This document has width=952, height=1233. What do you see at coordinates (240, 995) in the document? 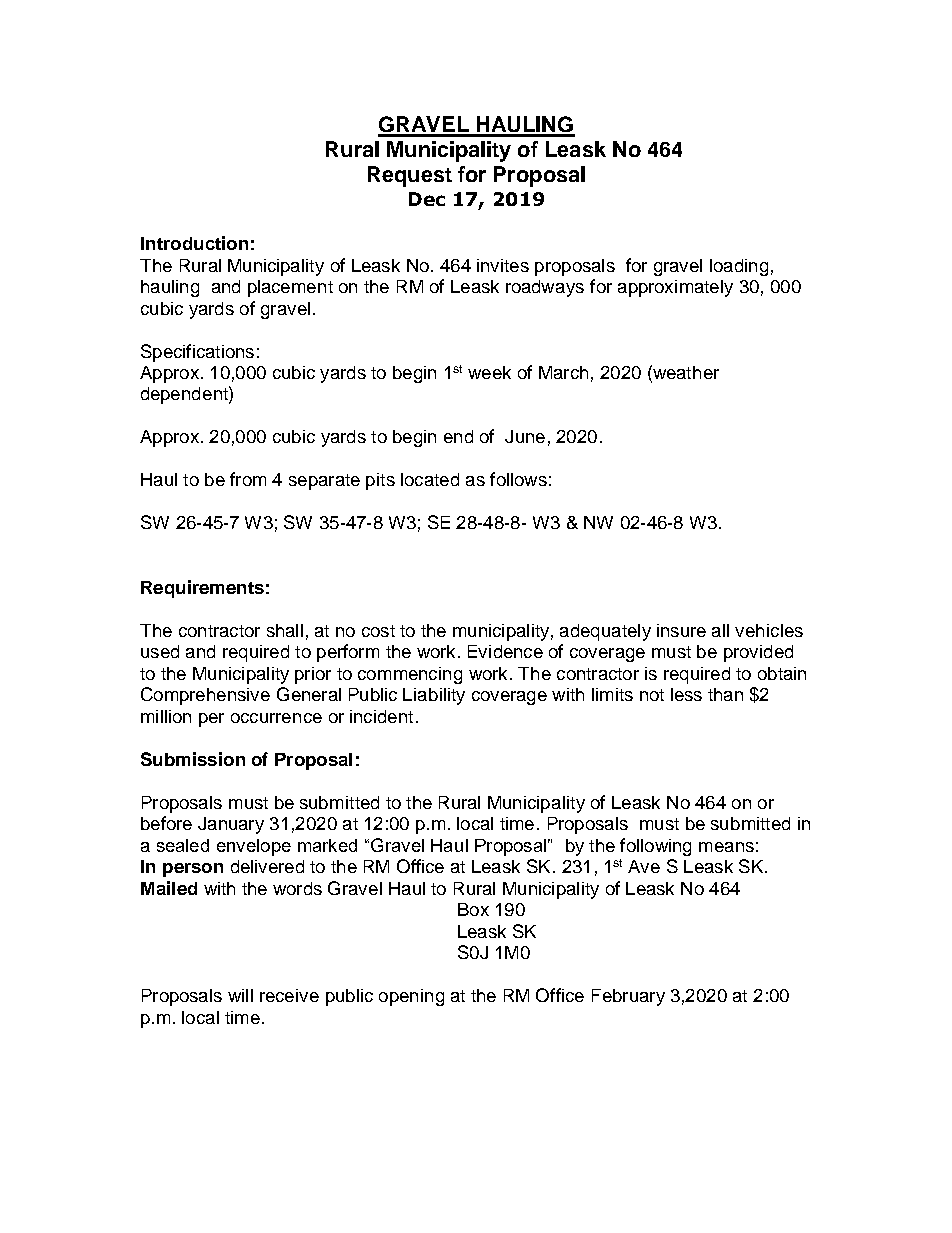
I see `will` at bounding box center [240, 995].
